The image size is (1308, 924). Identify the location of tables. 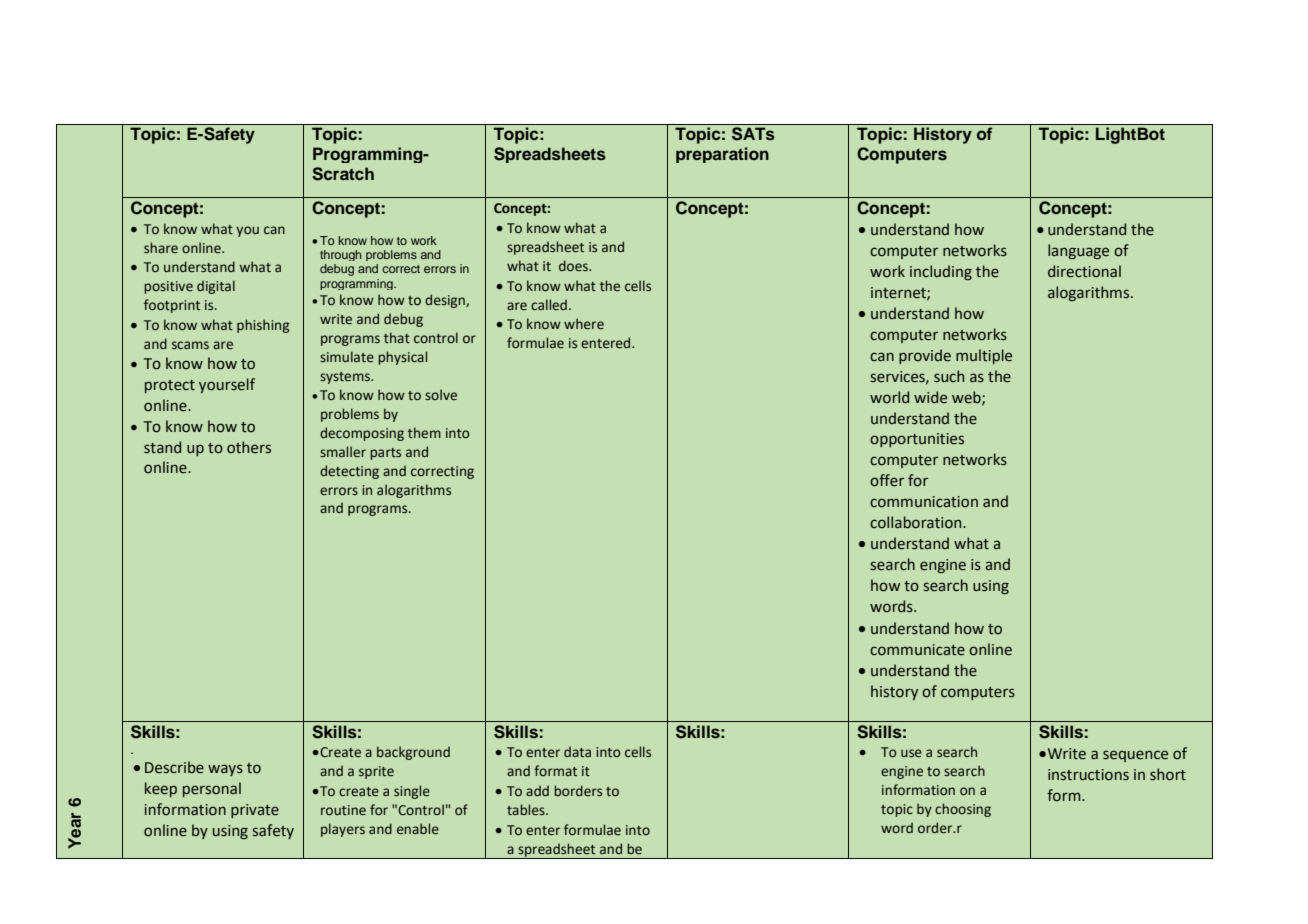
(527, 810).
